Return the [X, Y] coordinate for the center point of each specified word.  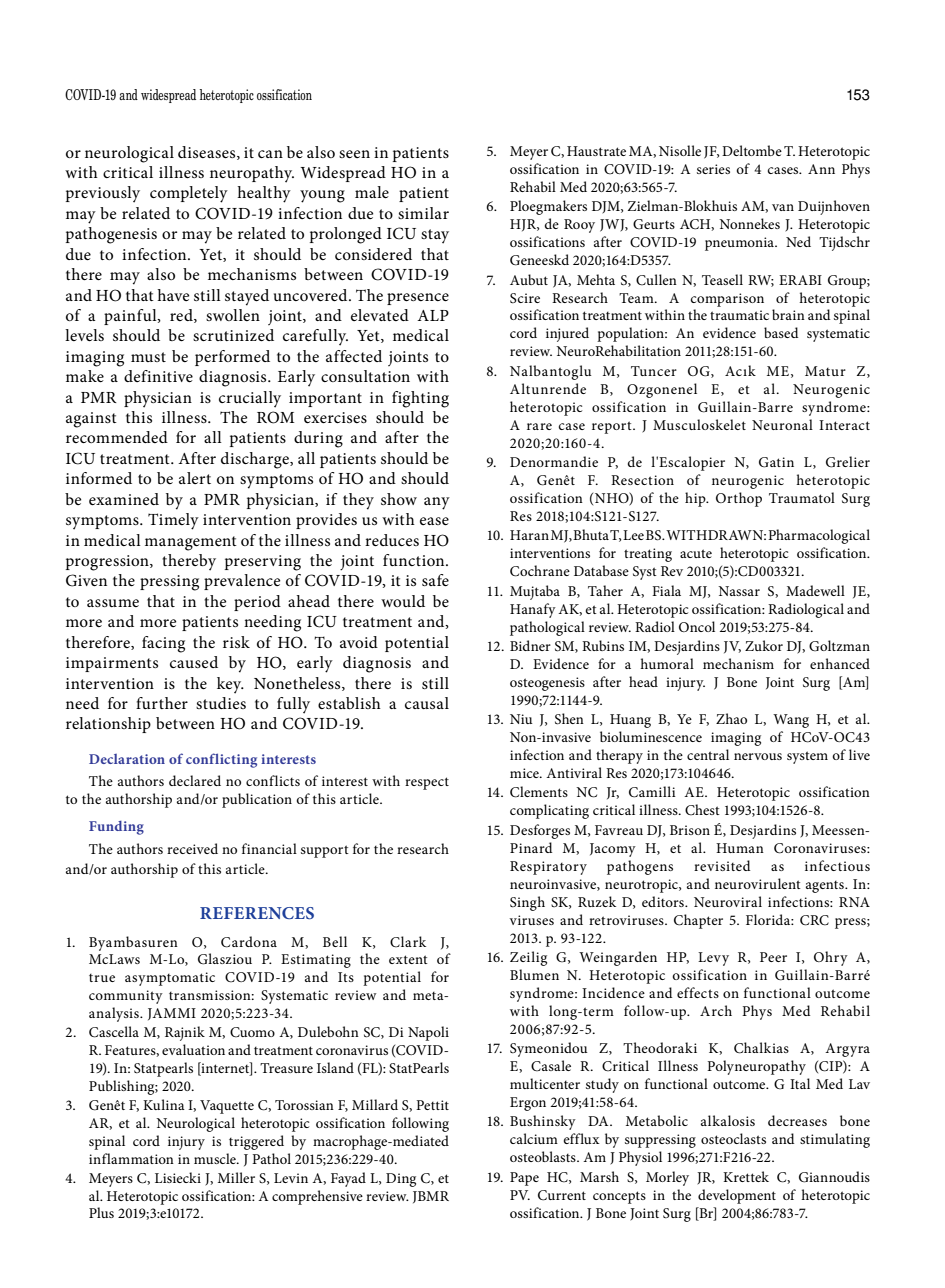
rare [539, 426]
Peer [773, 957]
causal [427, 703]
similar [423, 213]
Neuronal [782, 424]
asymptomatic [170, 979]
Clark [408, 942]
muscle [216, 1158]
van [783, 207]
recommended [117, 437]
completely [189, 194]
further [162, 703]
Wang [791, 721]
